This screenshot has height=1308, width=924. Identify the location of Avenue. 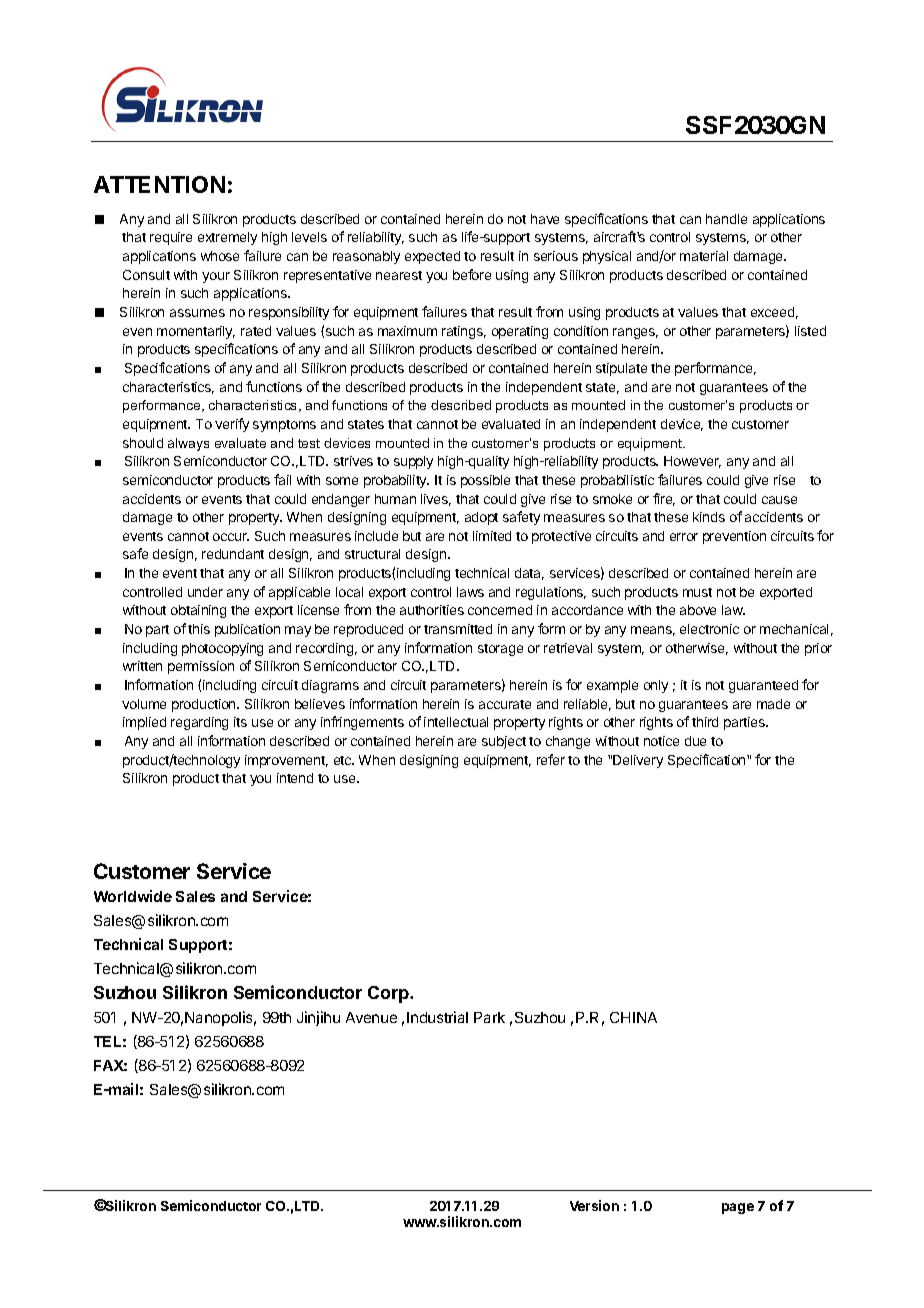
(371, 1017).
